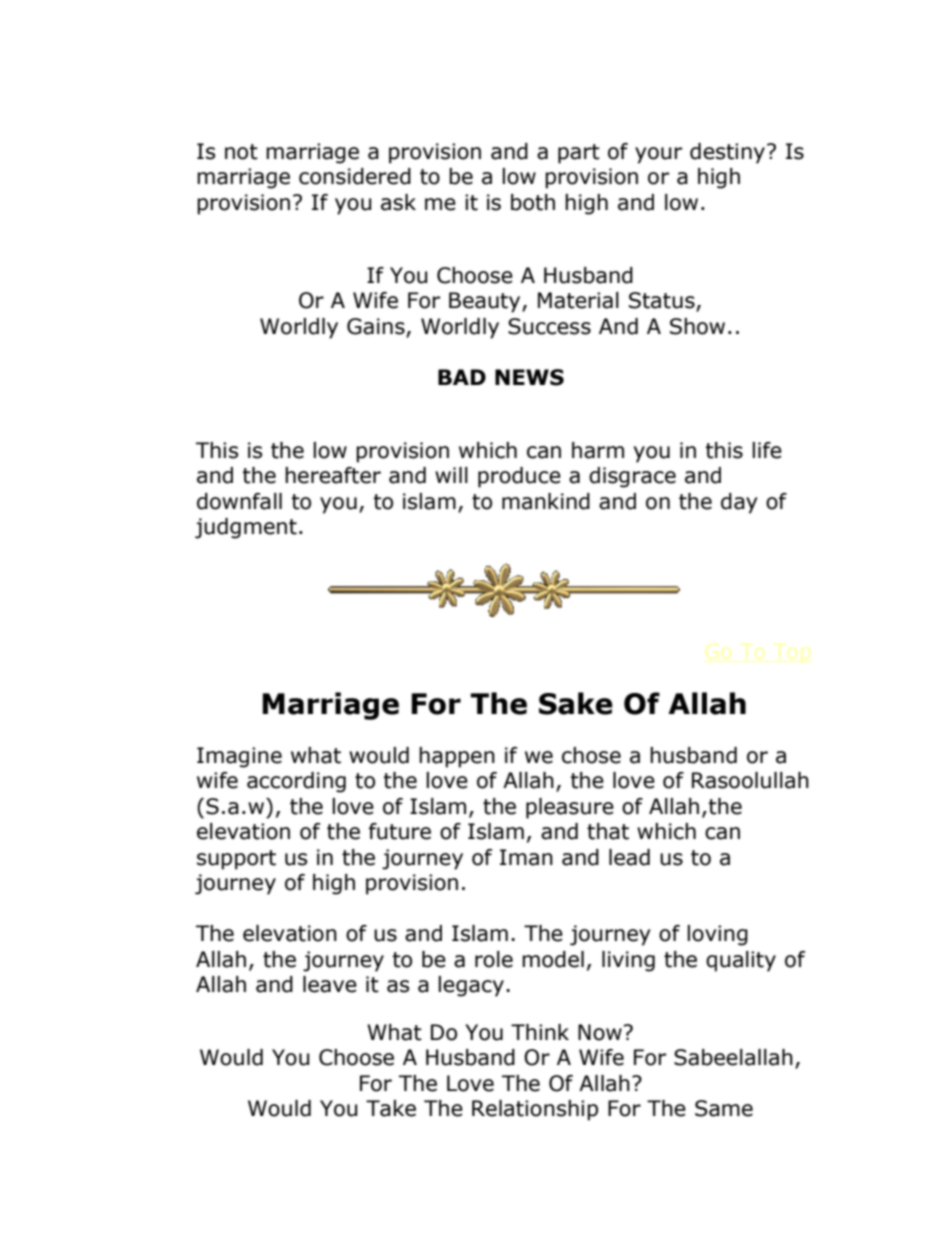  What do you see at coordinates (236, 860) in the screenshot?
I see `support` at bounding box center [236, 860].
